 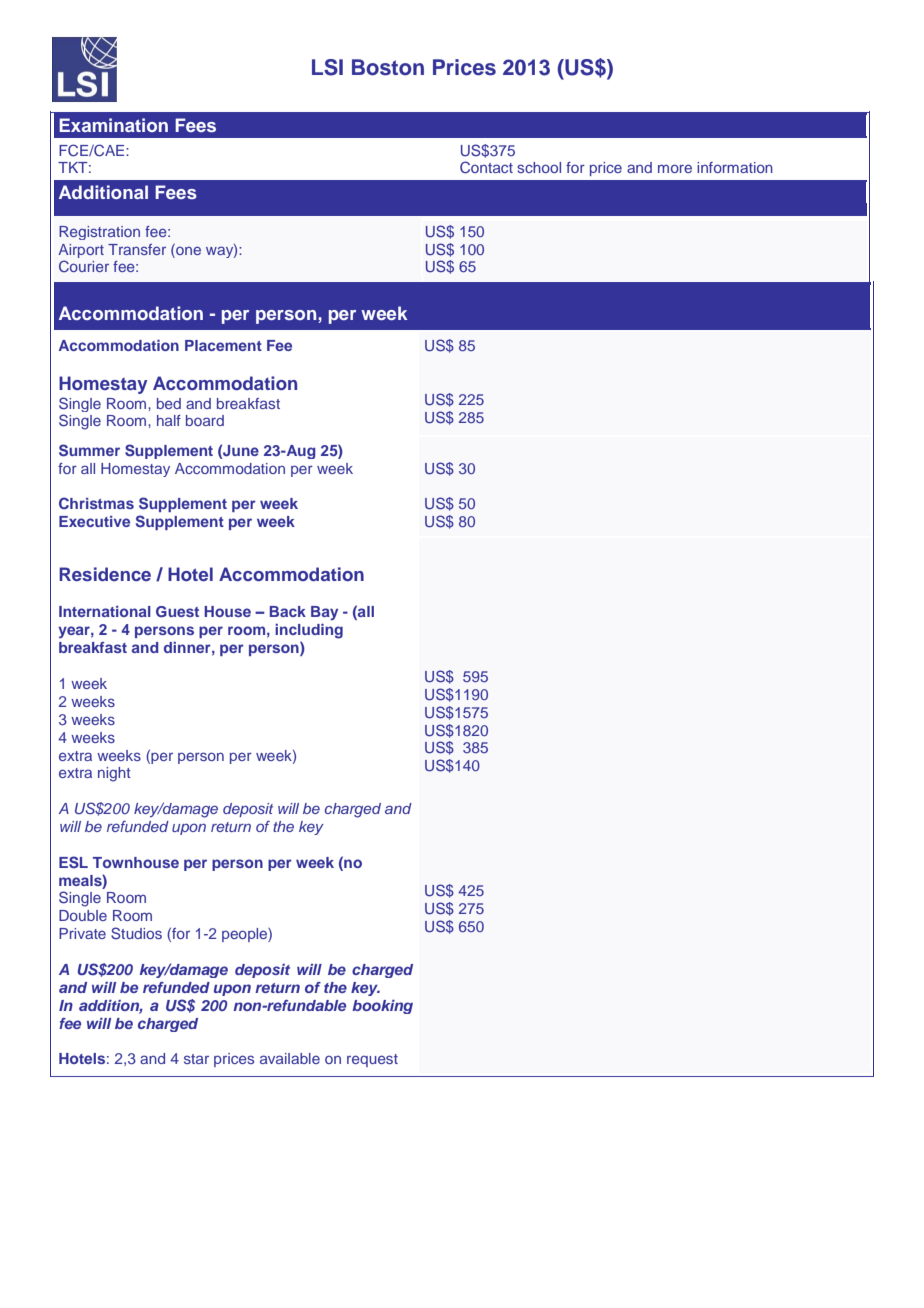 I want to click on Residence, so click(x=105, y=574).
